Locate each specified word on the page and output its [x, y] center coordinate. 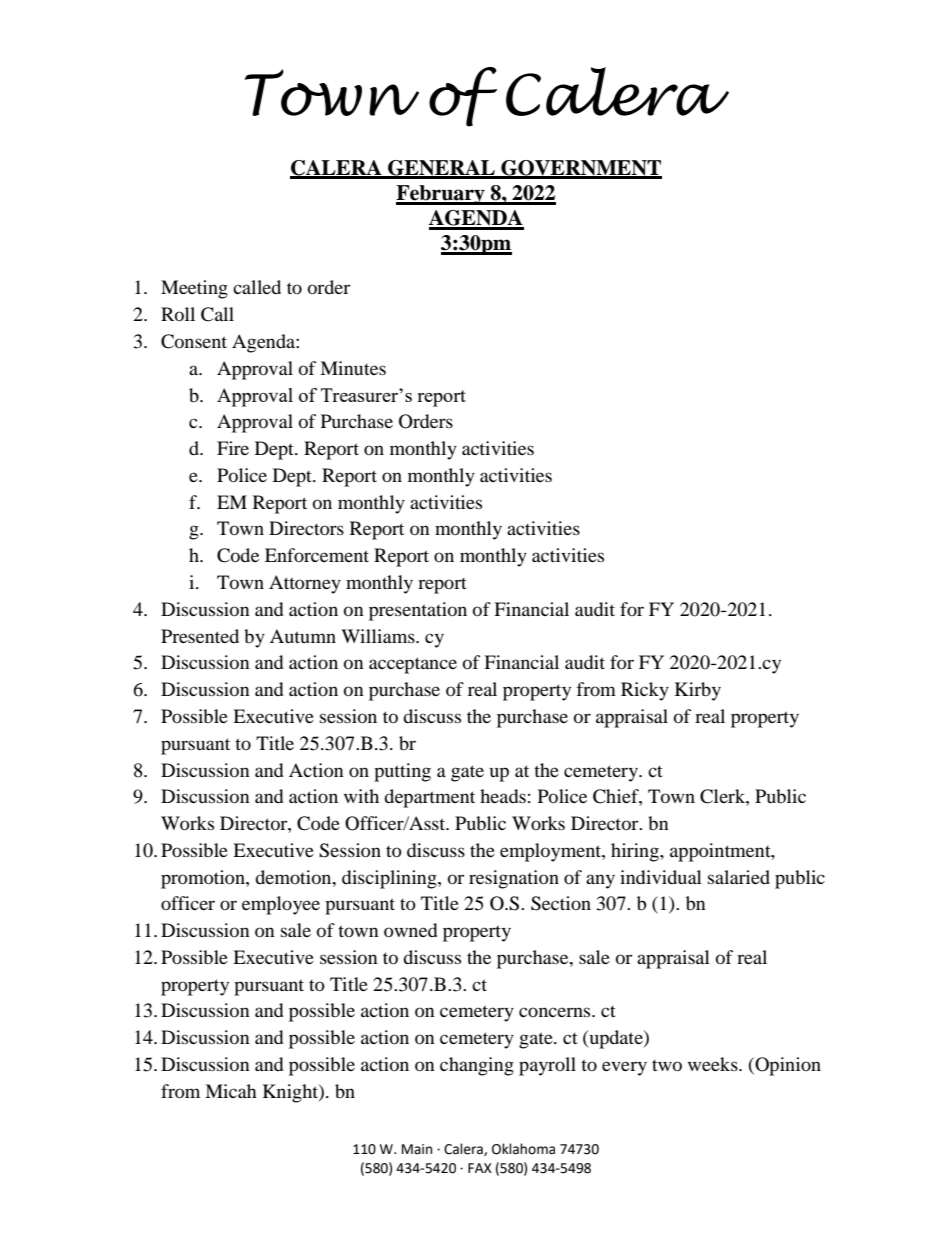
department [429, 798]
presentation [418, 611]
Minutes [353, 368]
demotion [294, 877]
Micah [231, 1091]
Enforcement [317, 555]
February [441, 195]
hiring [636, 852]
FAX [480, 1168]
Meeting [194, 289]
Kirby [698, 691]
